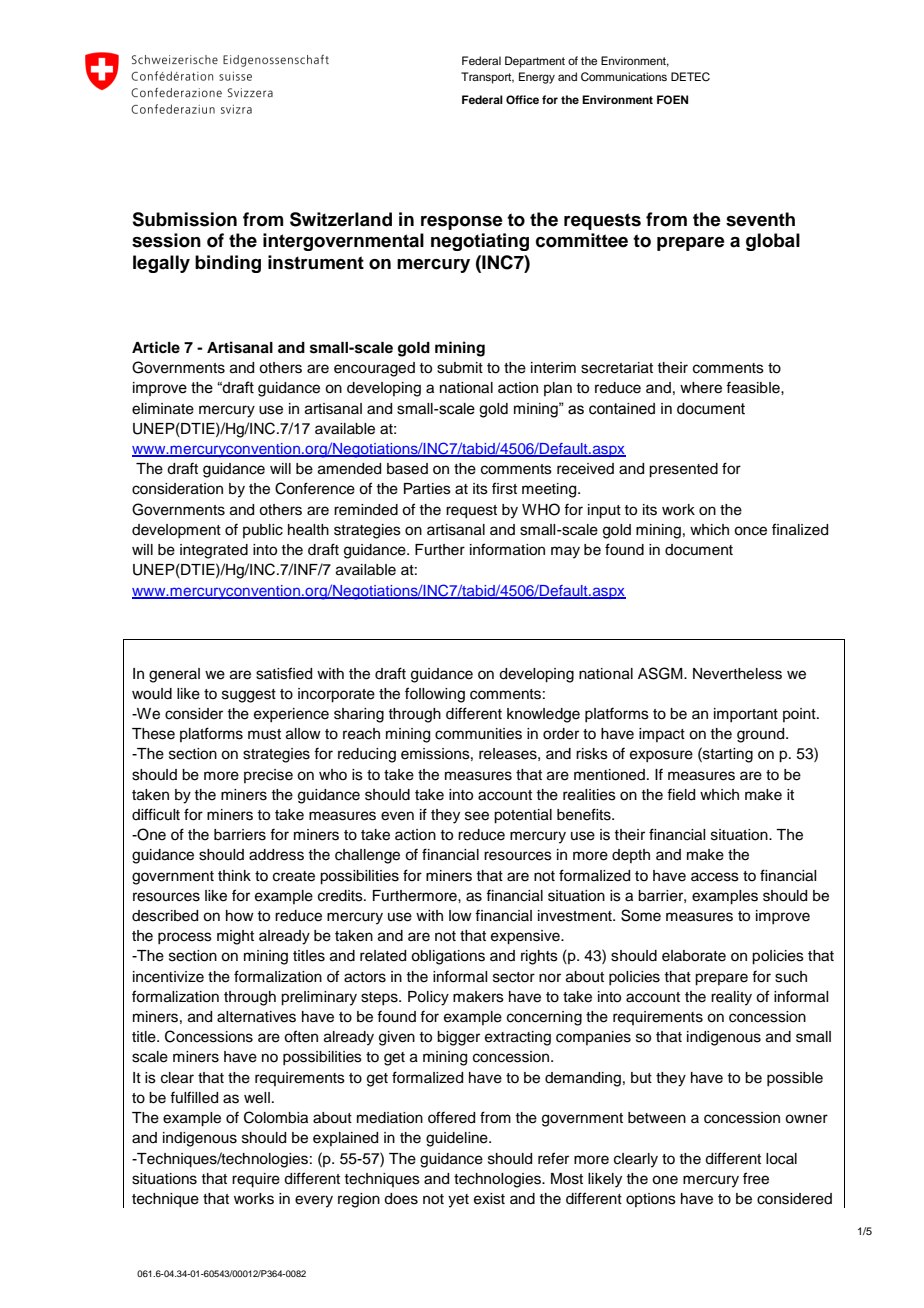 The width and height of the screenshot is (924, 1308). I want to click on expensive, so click(526, 937).
